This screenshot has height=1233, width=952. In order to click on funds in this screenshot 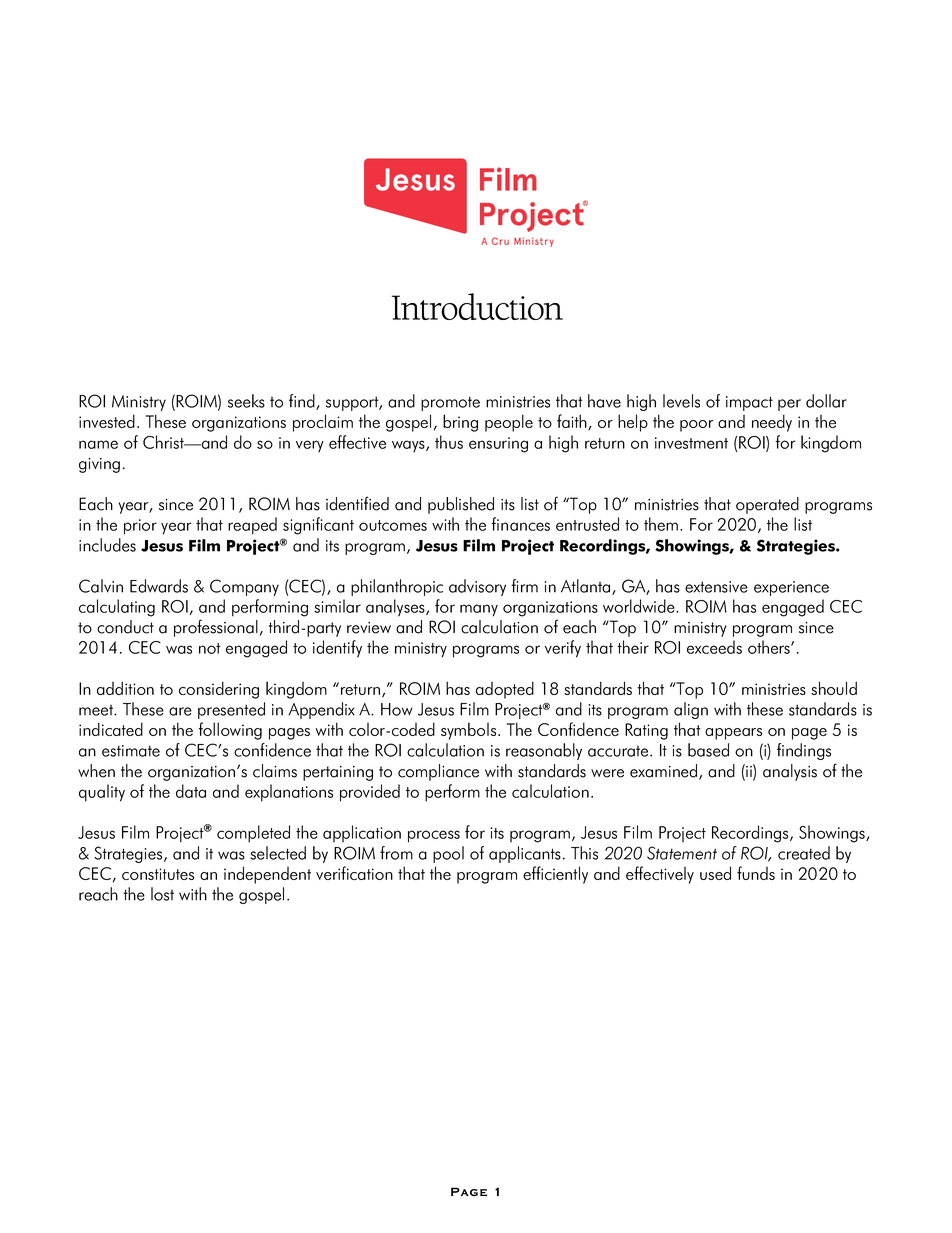, I will do `click(756, 873)`.
